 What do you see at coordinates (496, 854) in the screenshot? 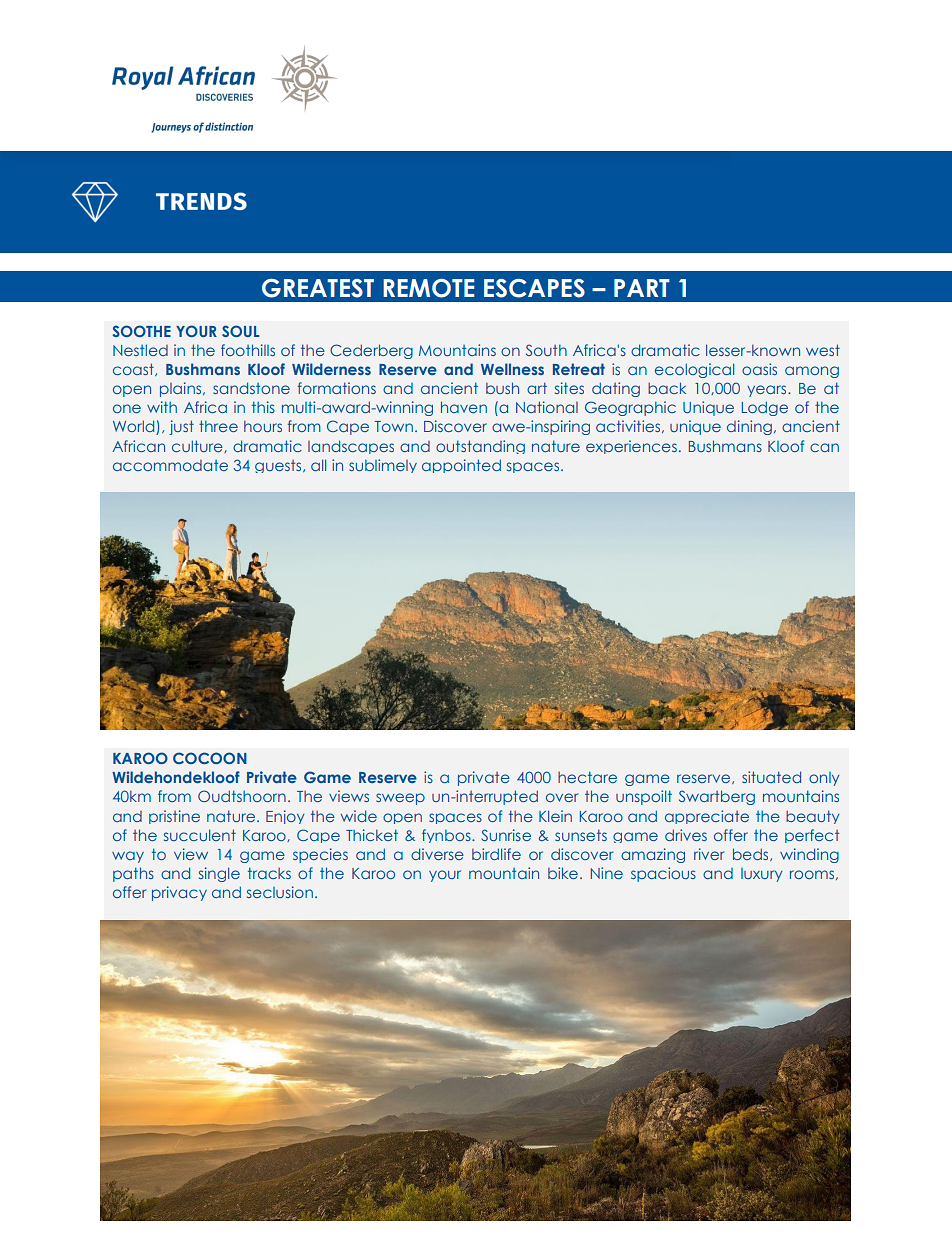
I see `birdlife` at bounding box center [496, 854].
